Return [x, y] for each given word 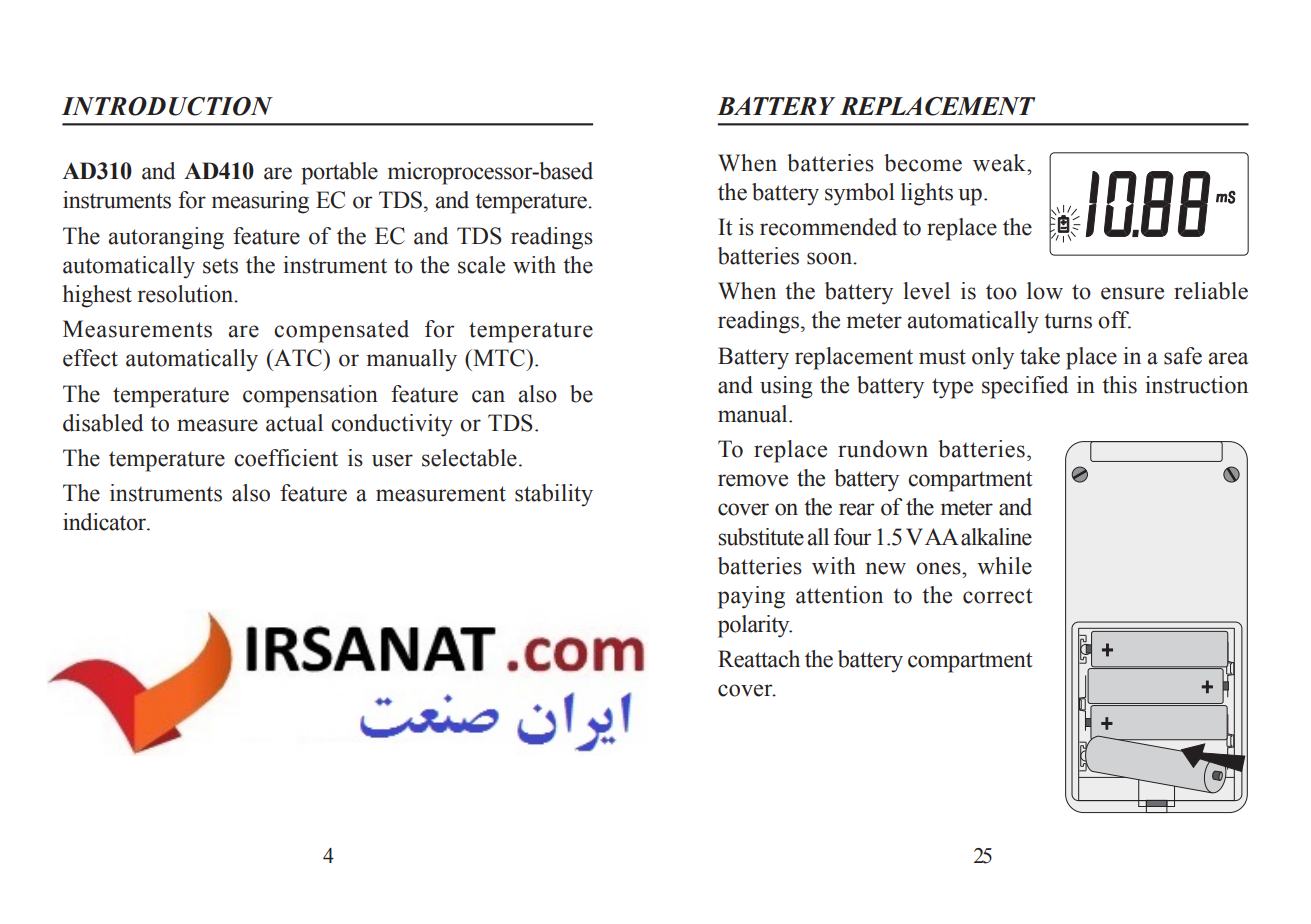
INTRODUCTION [167, 106]
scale [481, 265]
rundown [883, 449]
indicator [105, 522]
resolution [187, 294]
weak [1000, 163]
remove [753, 480]
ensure [1132, 293]
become [923, 163]
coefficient [286, 458]
